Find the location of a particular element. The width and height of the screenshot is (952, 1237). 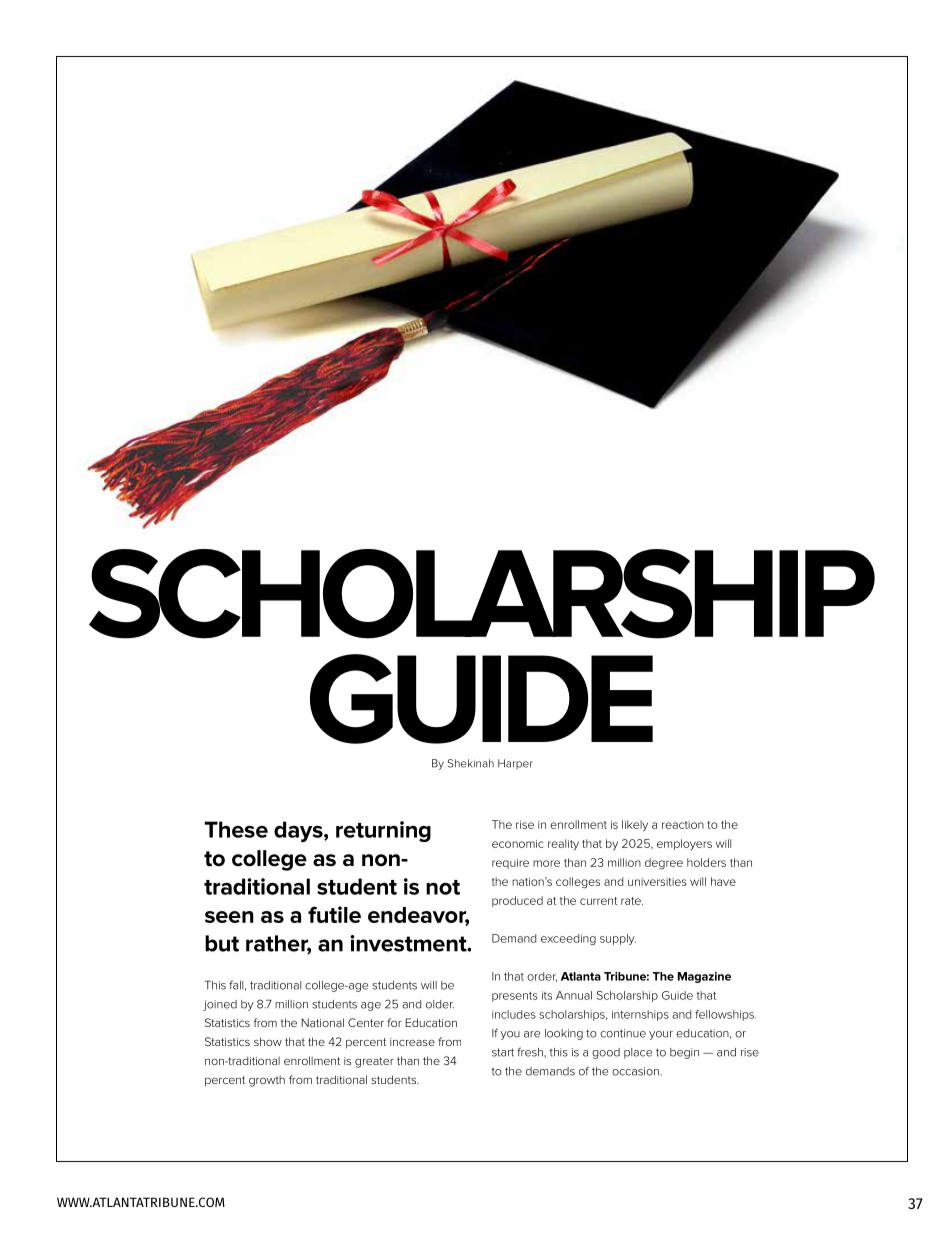

start is located at coordinates (503, 1052).
